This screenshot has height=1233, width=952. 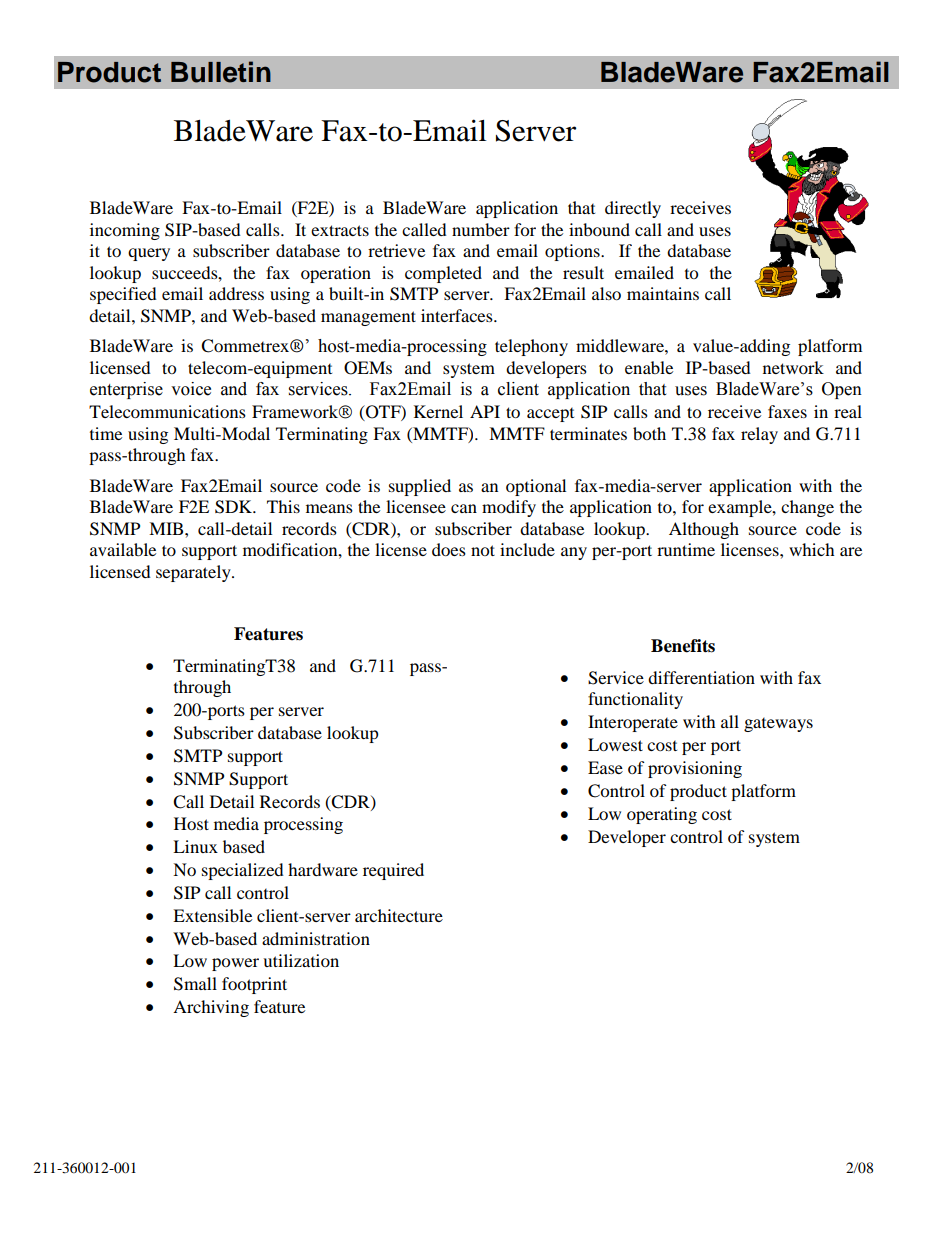 I want to click on completed, so click(x=443, y=274).
